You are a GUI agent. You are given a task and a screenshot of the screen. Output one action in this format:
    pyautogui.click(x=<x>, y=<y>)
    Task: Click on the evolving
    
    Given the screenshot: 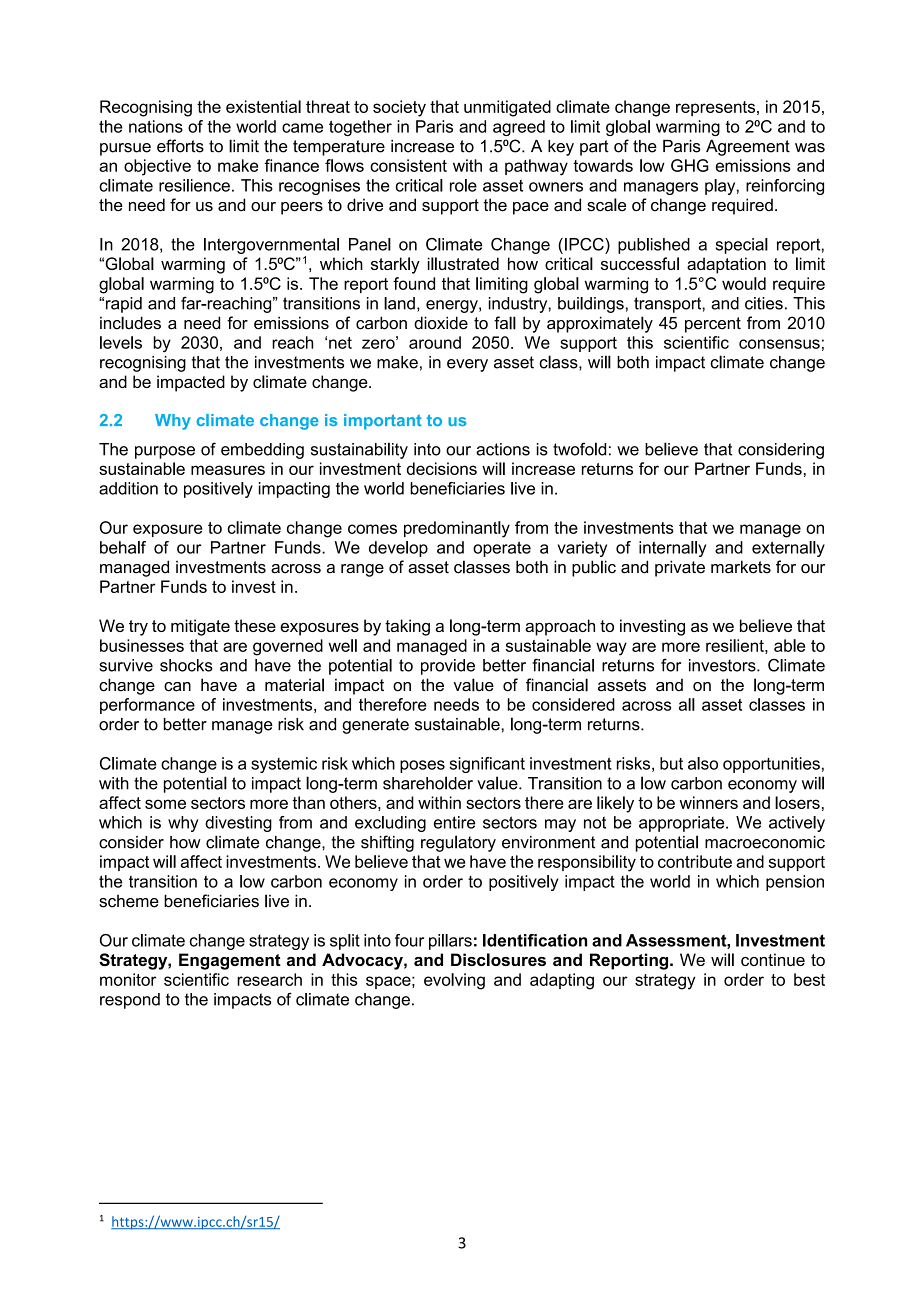 What is the action you would take?
    pyautogui.click(x=454, y=981)
